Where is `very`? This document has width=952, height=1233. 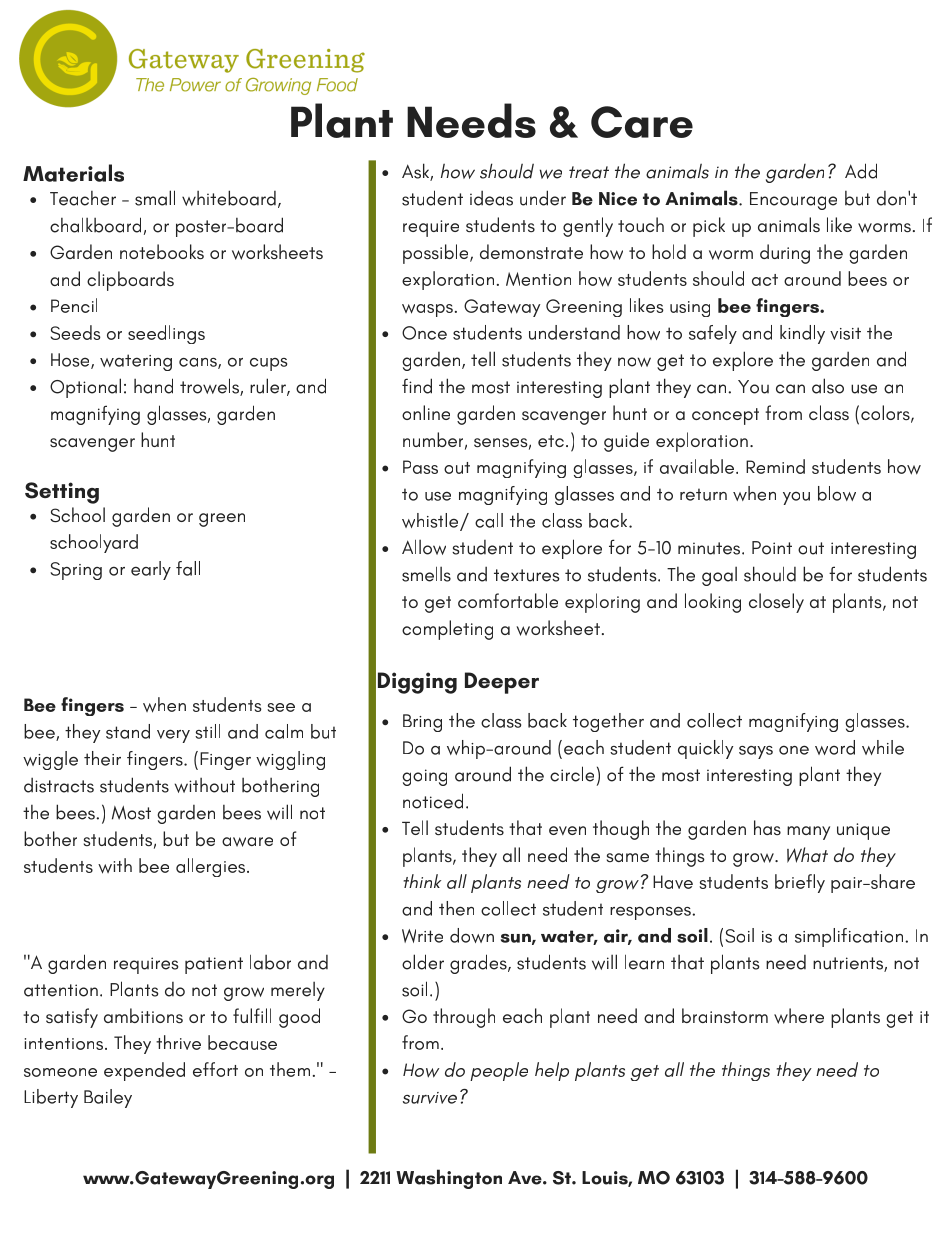
very is located at coordinates (173, 736).
